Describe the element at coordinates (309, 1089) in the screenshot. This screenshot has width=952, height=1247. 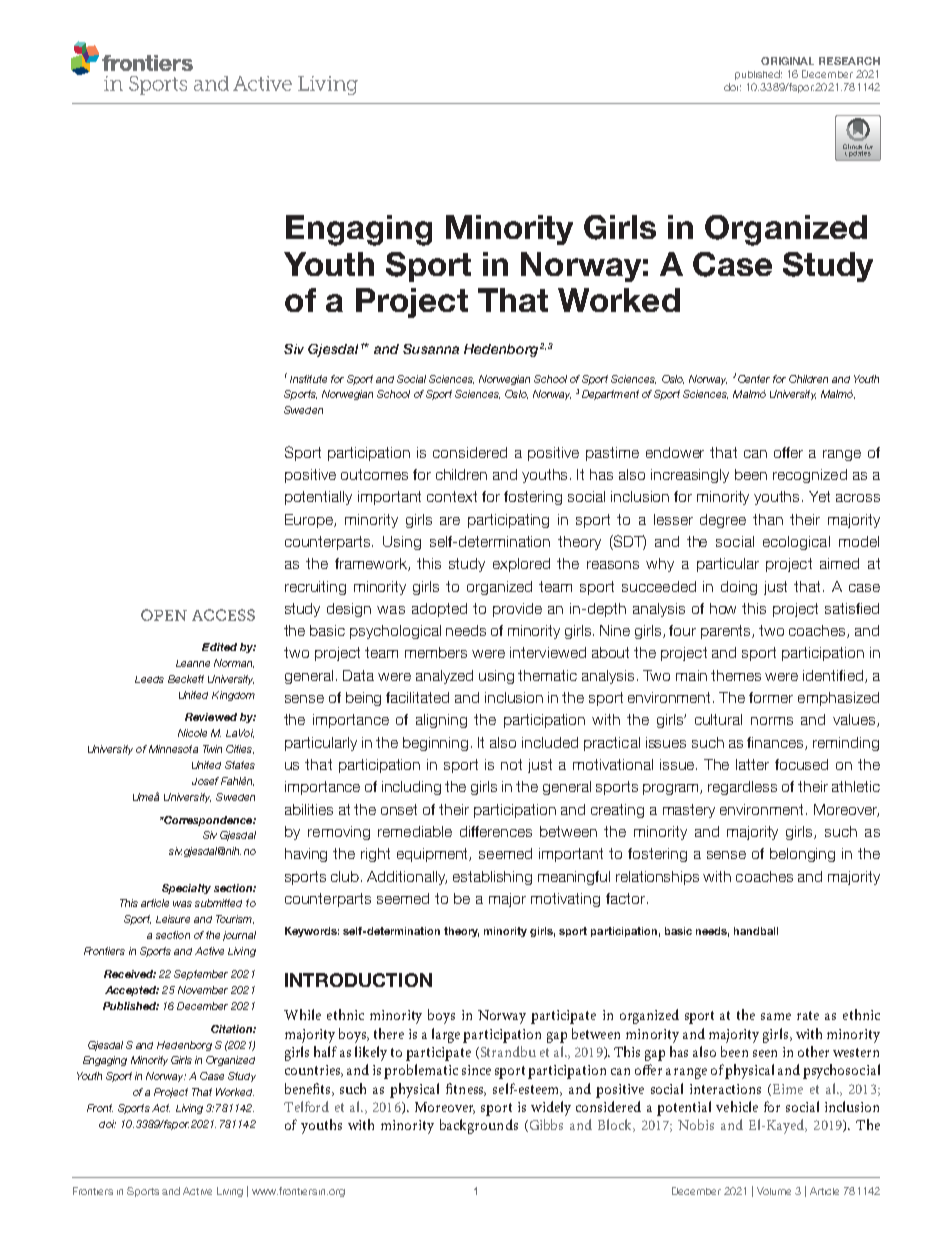
I see `benefits` at that location.
